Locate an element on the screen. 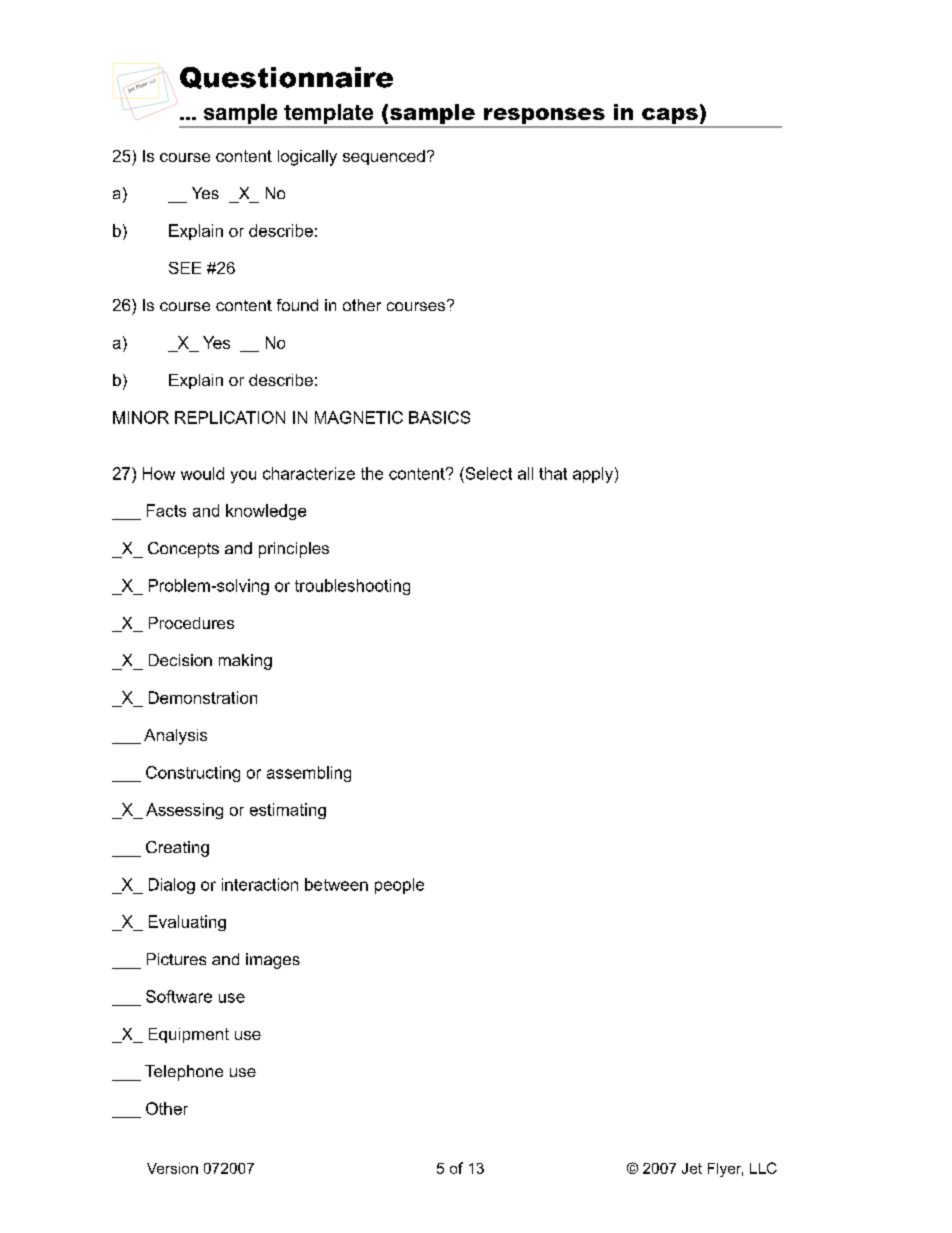 The height and width of the screenshot is (1233, 952). Select is located at coordinates (487, 473).
